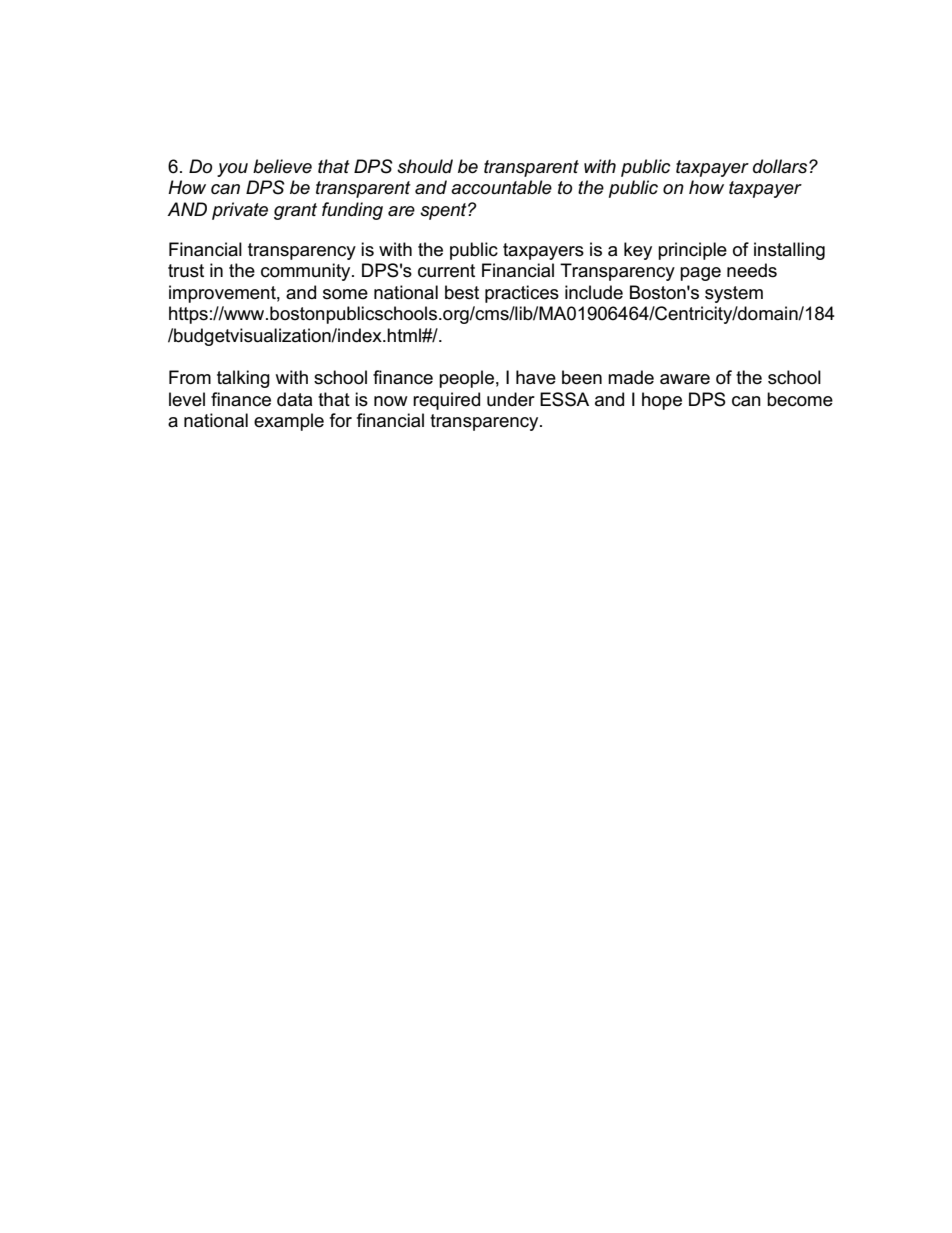 The width and height of the screenshot is (952, 1233). Describe the element at coordinates (345, 294) in the screenshot. I see `some` at that location.
